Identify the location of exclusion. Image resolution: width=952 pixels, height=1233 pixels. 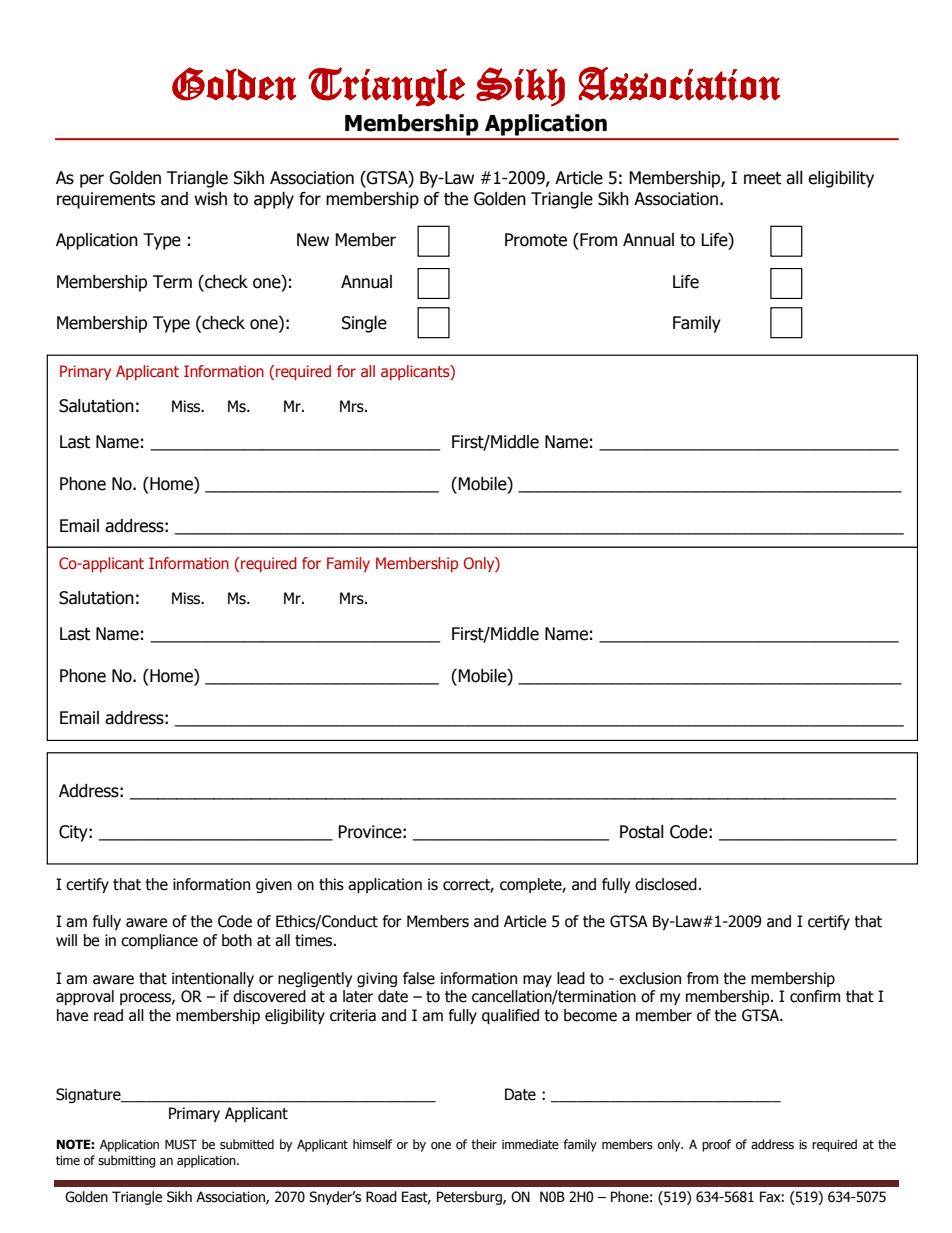
(650, 978).
